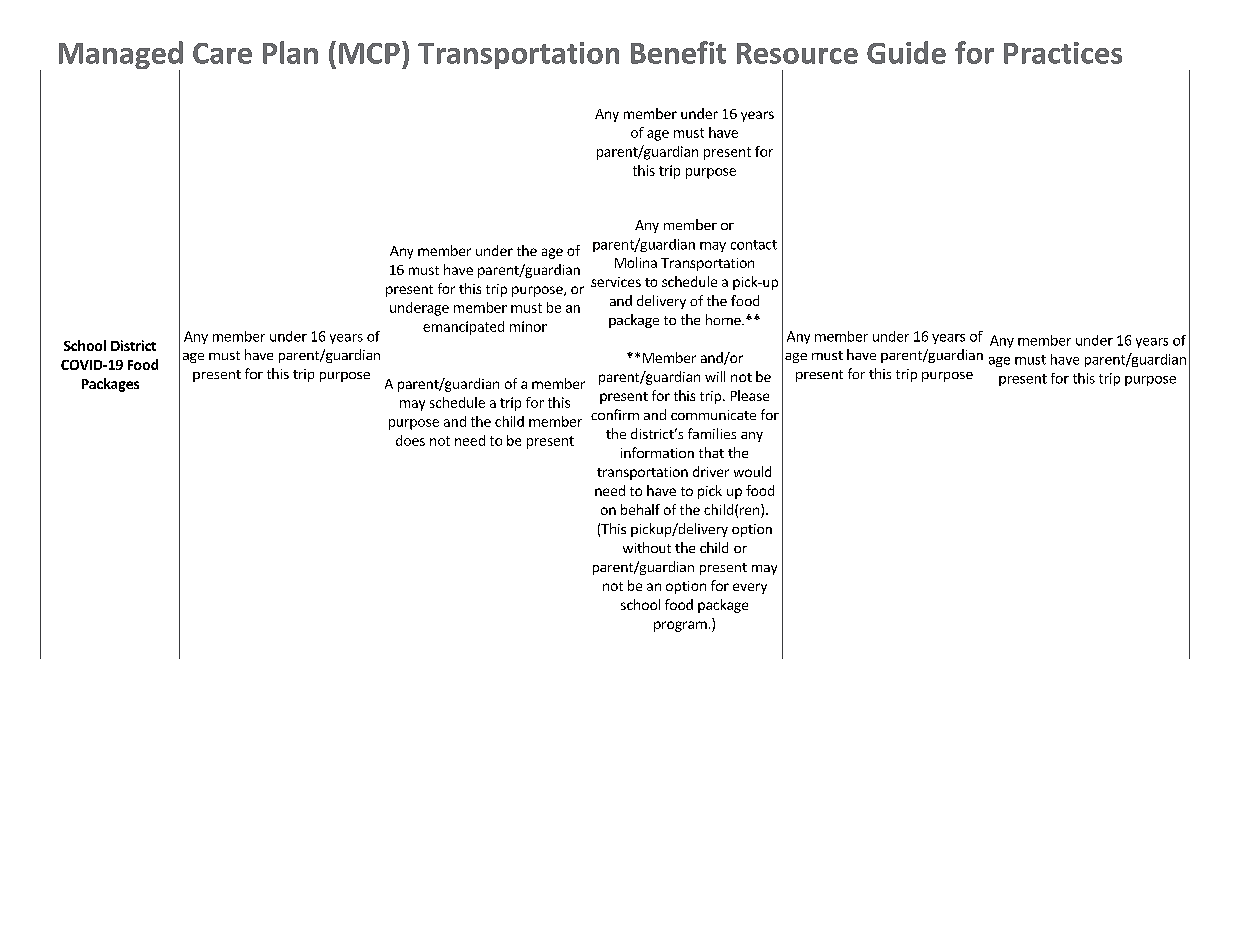 The height and width of the document is (952, 1233). I want to click on Care, so click(222, 53).
